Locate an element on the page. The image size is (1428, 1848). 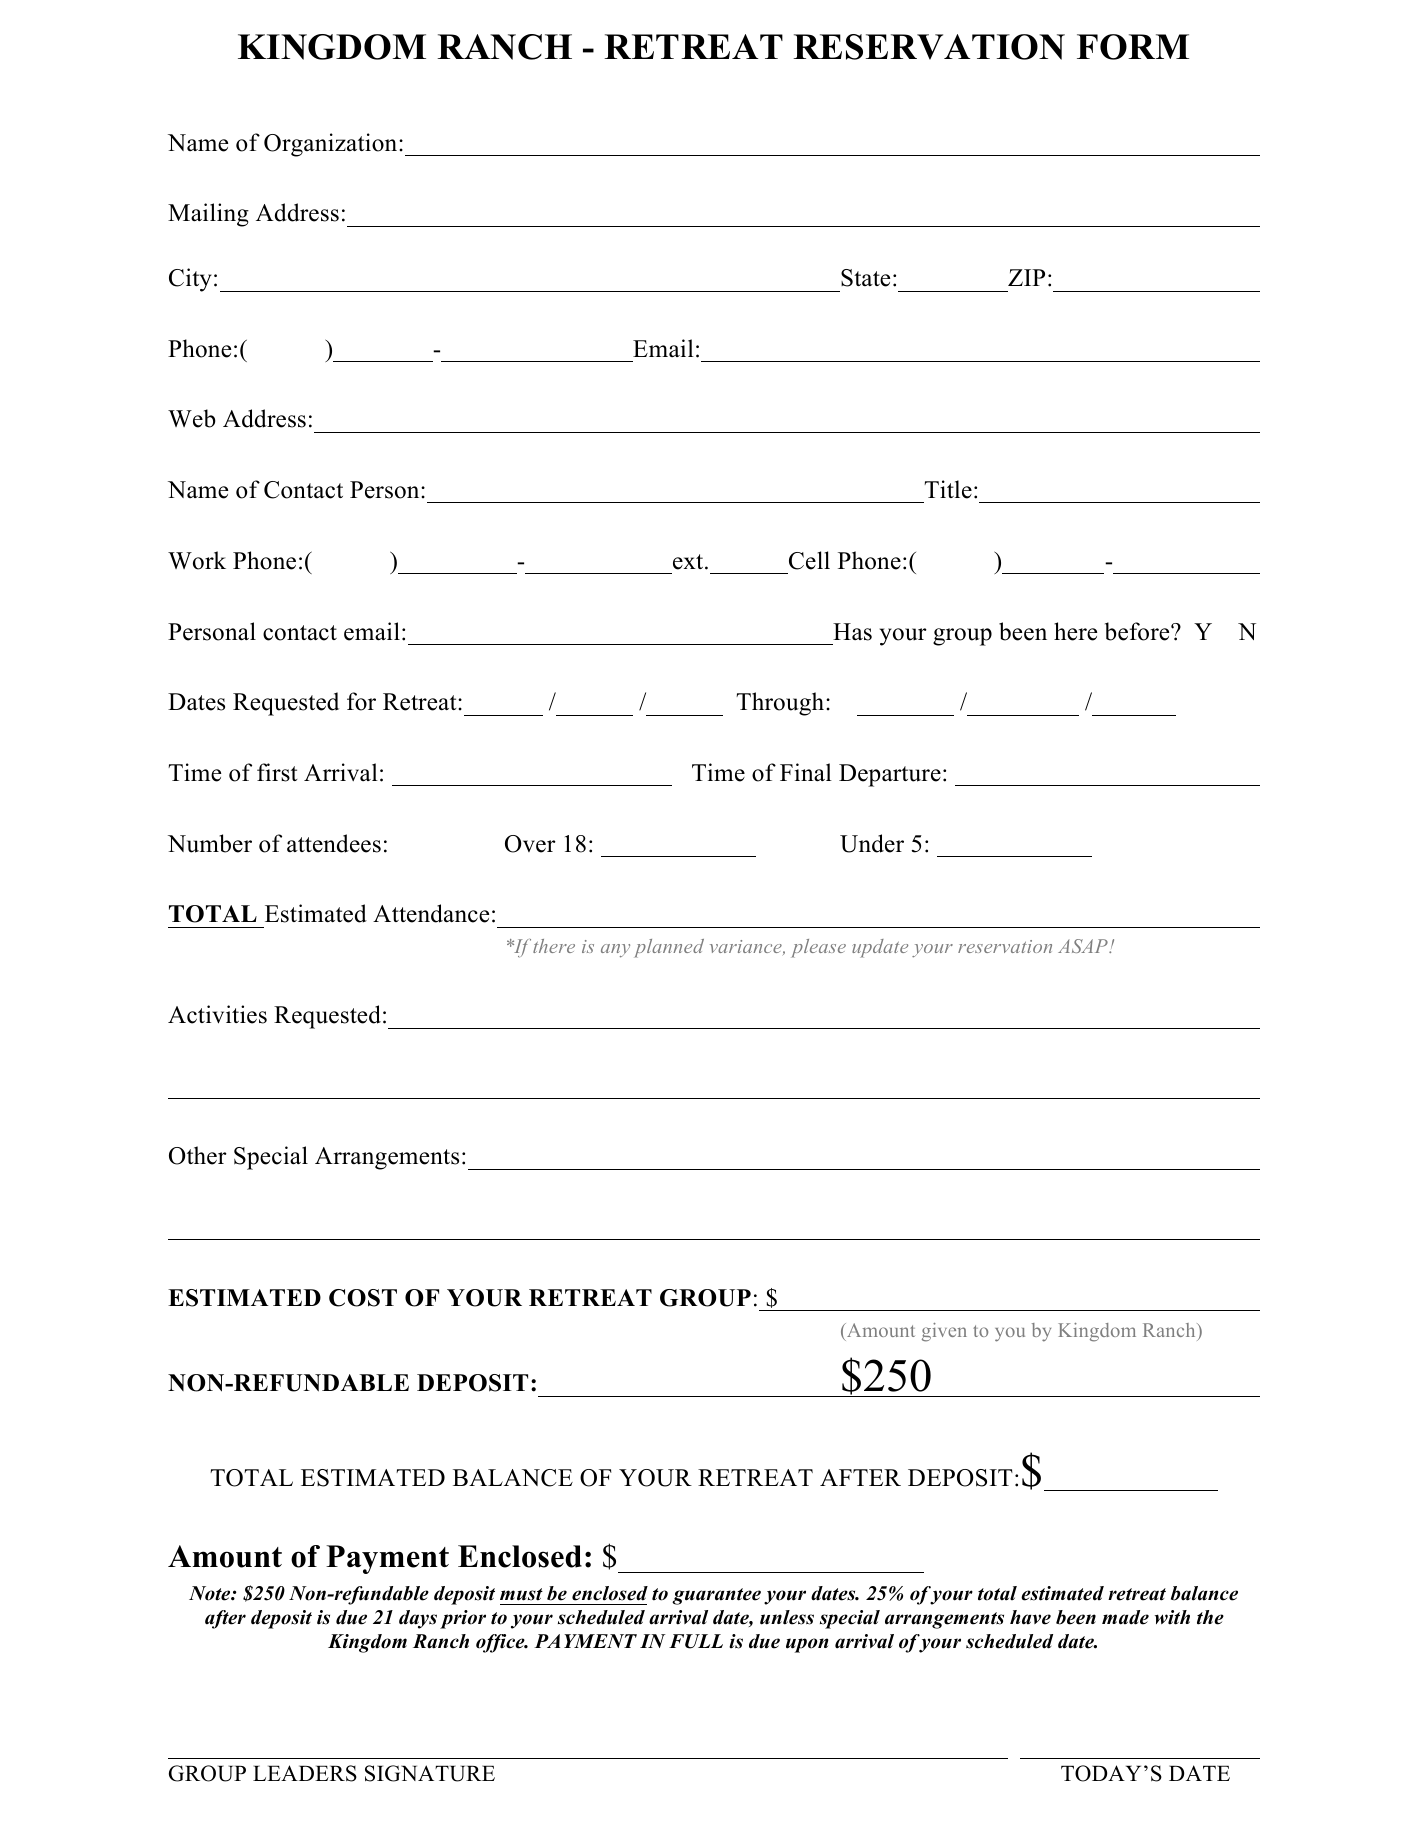
FORM is located at coordinates (1133, 47).
